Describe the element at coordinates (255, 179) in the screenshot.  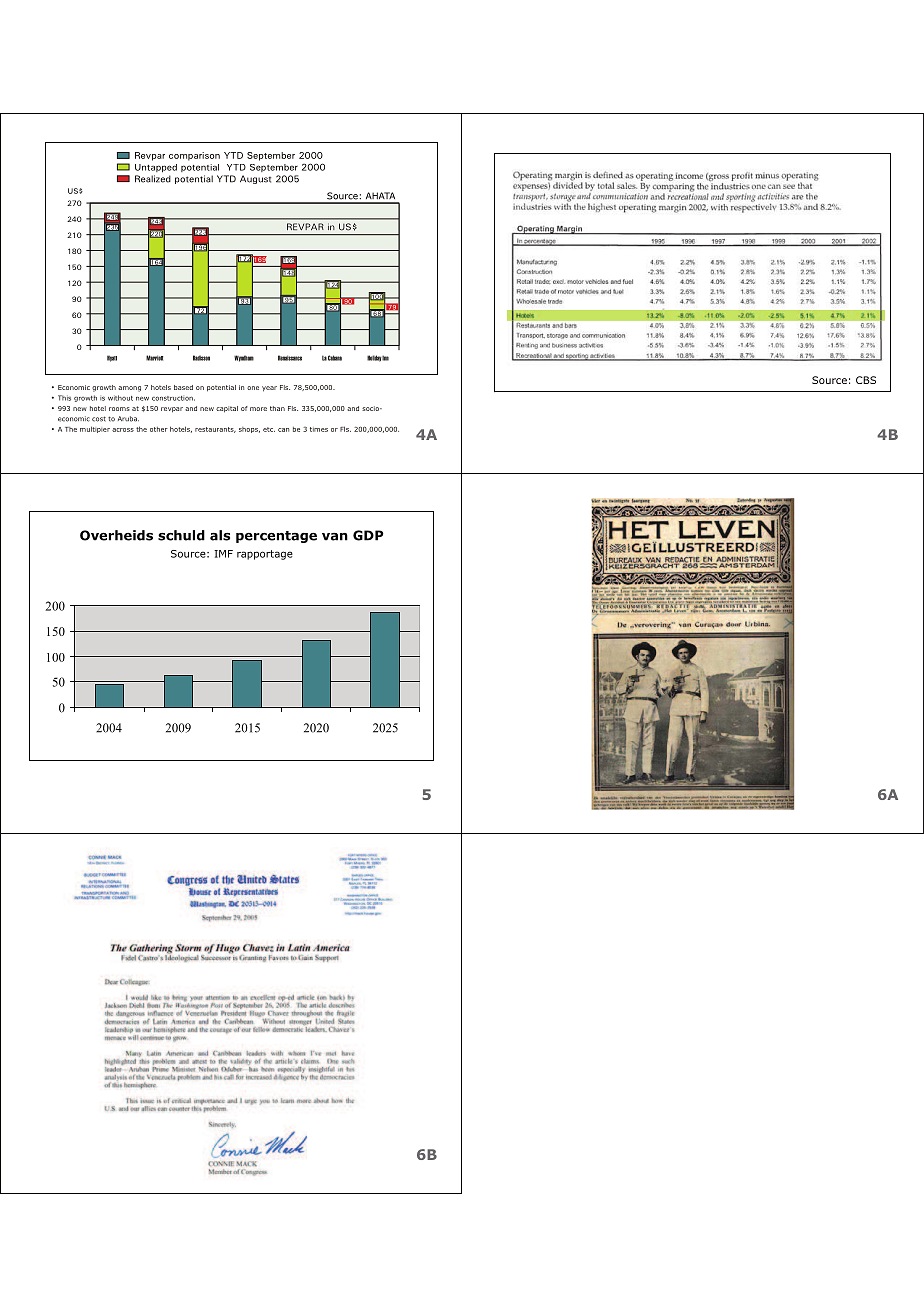
I see `August` at that location.
